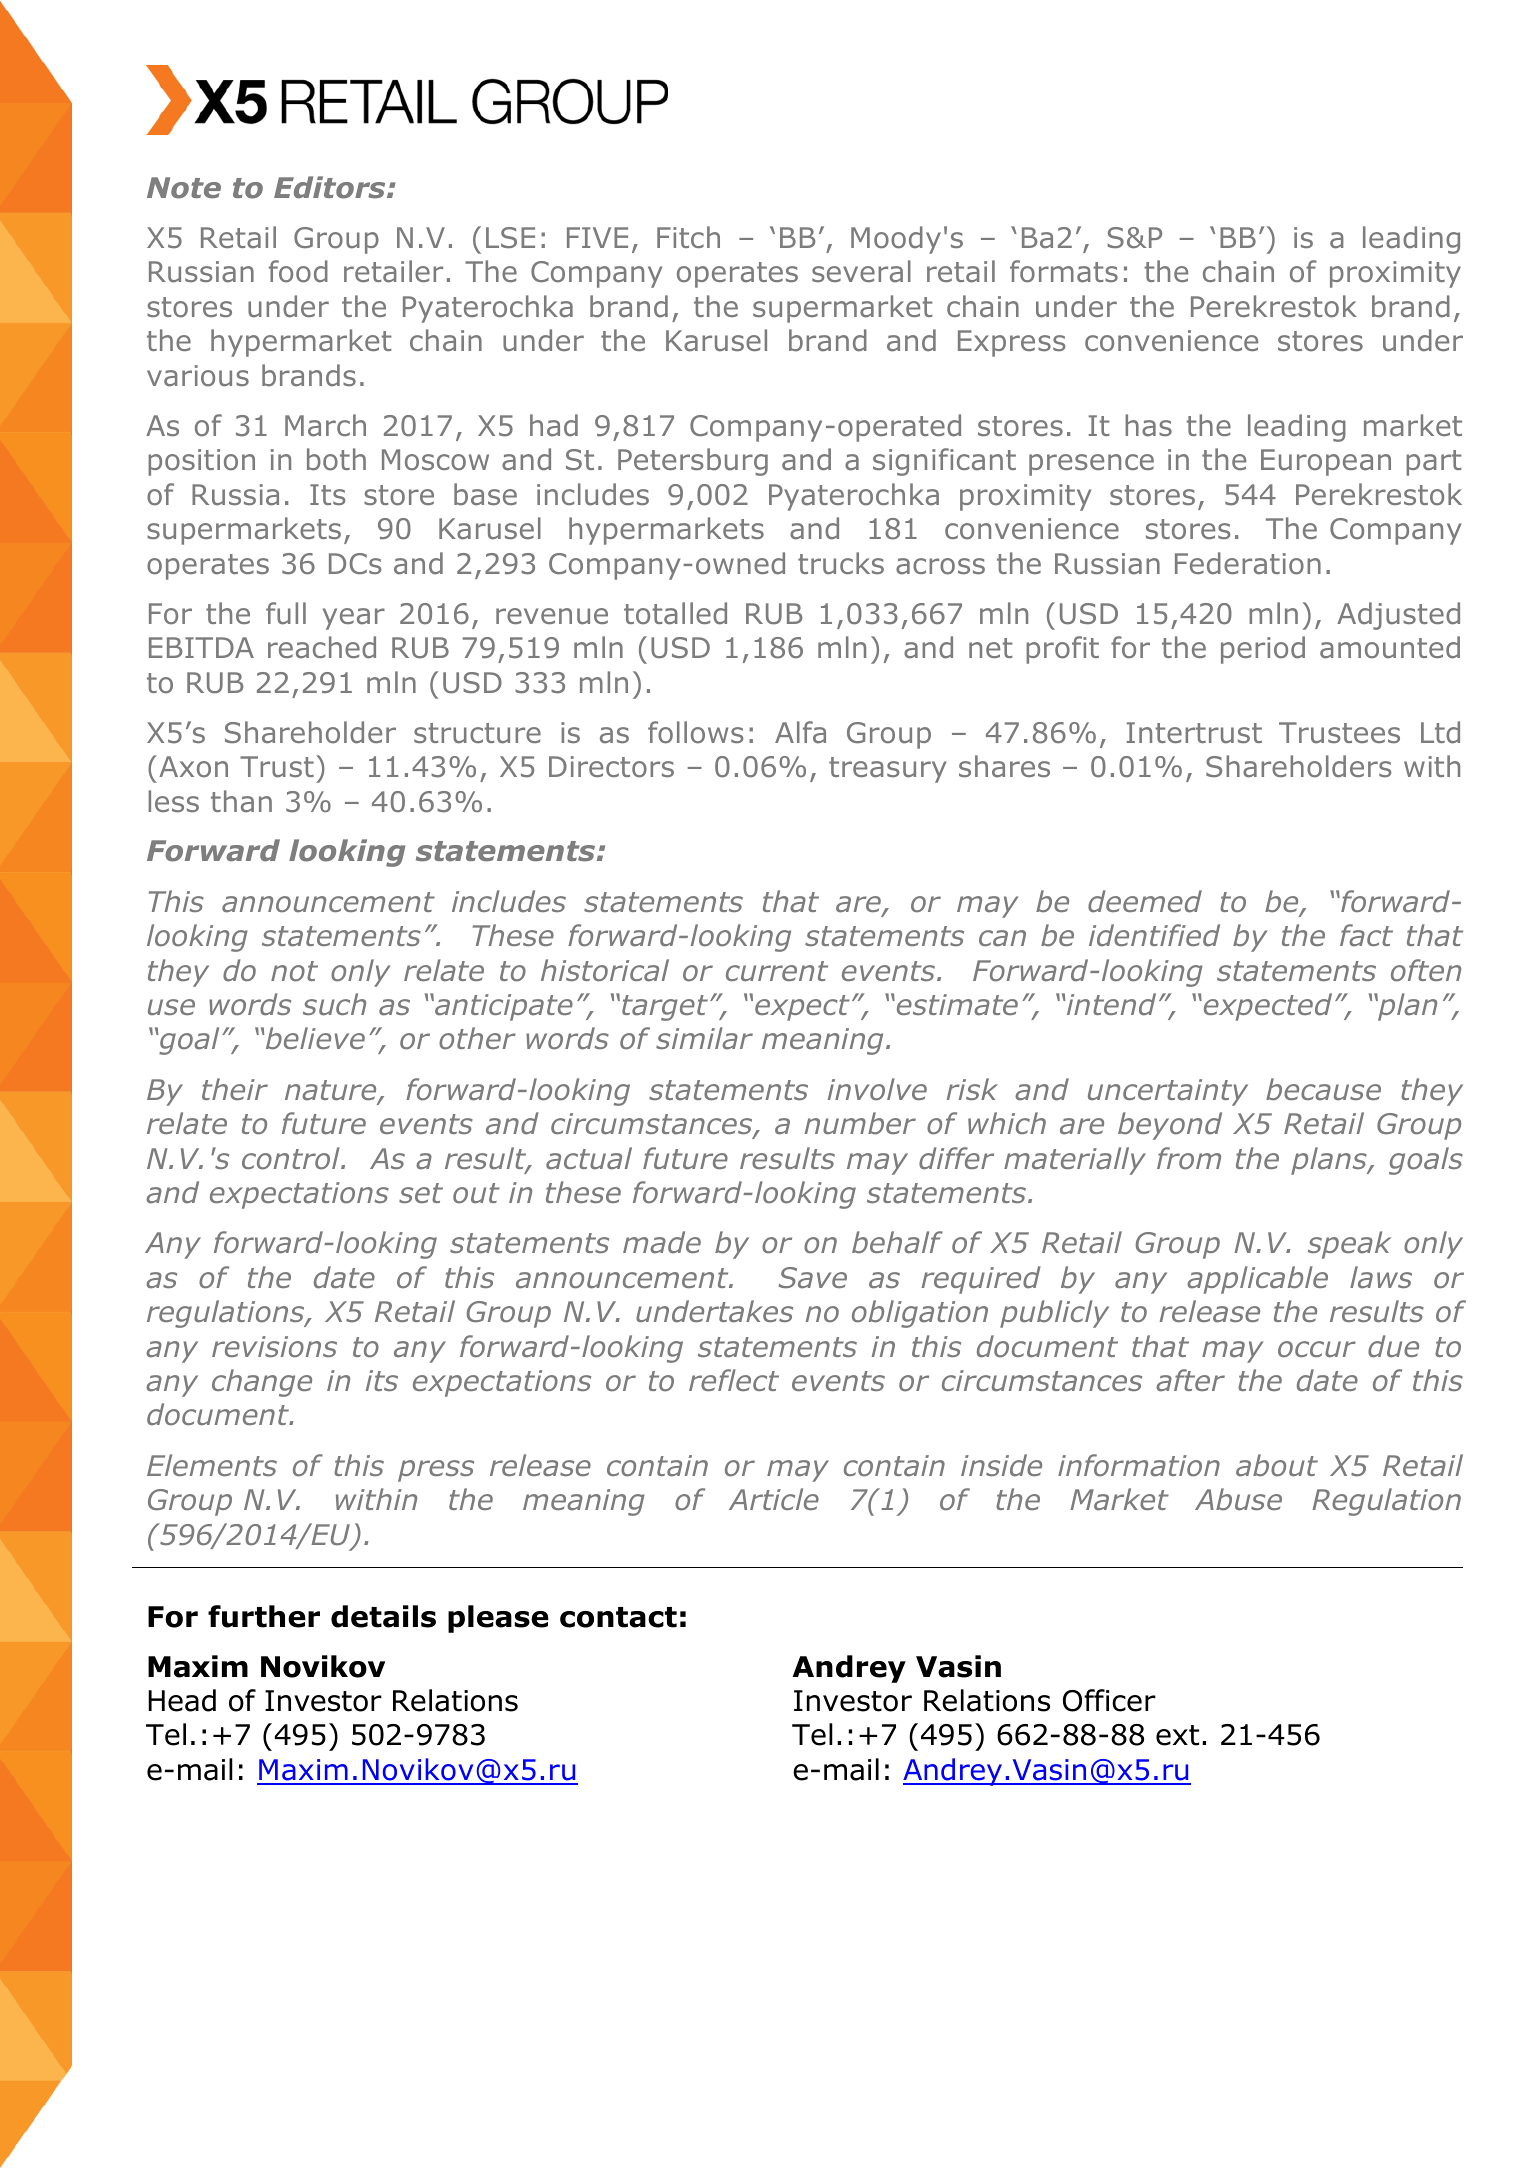  I want to click on ext, so click(1177, 1735).
